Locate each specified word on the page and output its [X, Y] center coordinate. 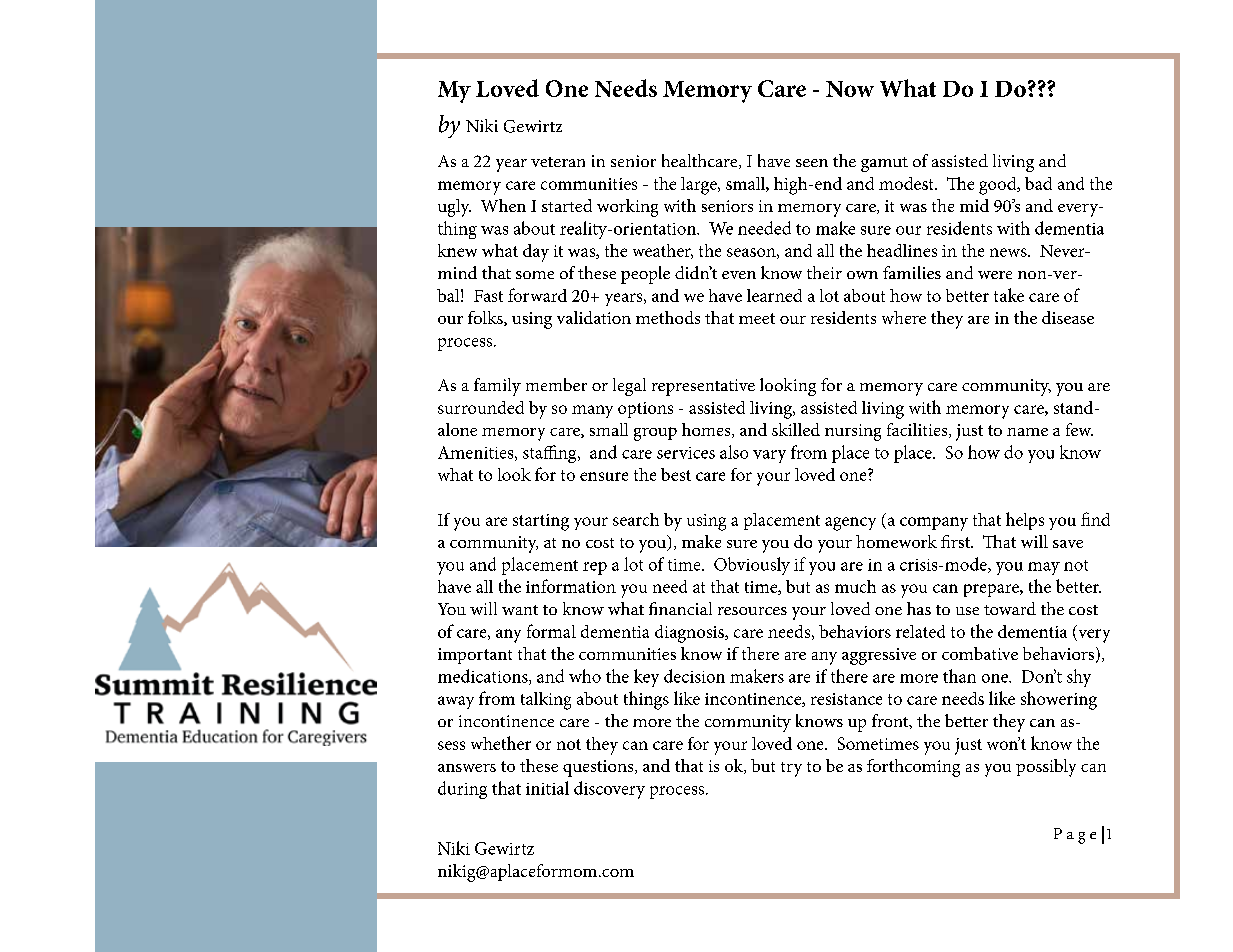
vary [769, 456]
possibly [1046, 768]
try [791, 769]
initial [547, 788]
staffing [551, 454]
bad [1038, 183]
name [1027, 432]
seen [812, 163]
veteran [558, 162]
